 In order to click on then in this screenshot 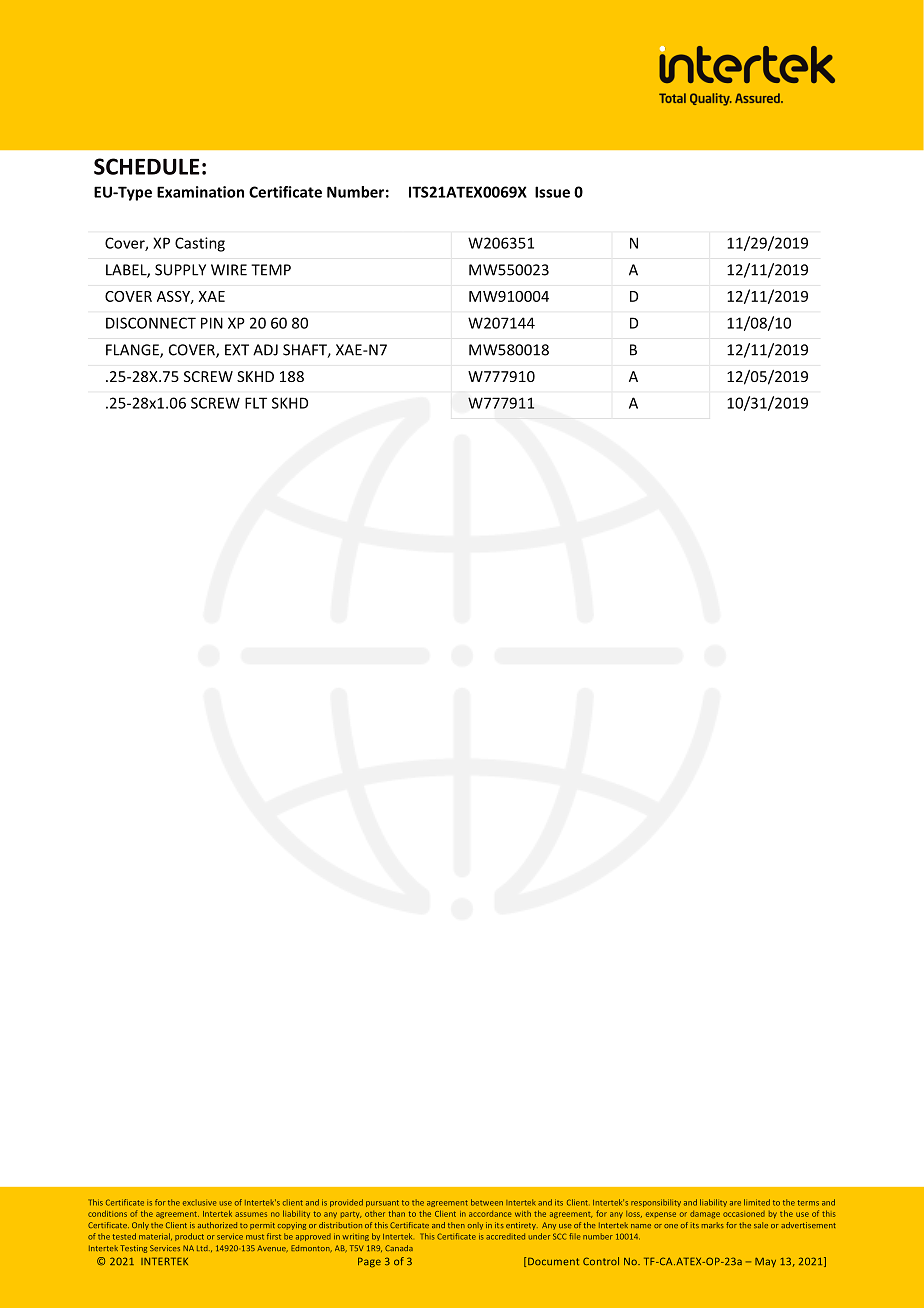, I will do `click(456, 1225)`.
